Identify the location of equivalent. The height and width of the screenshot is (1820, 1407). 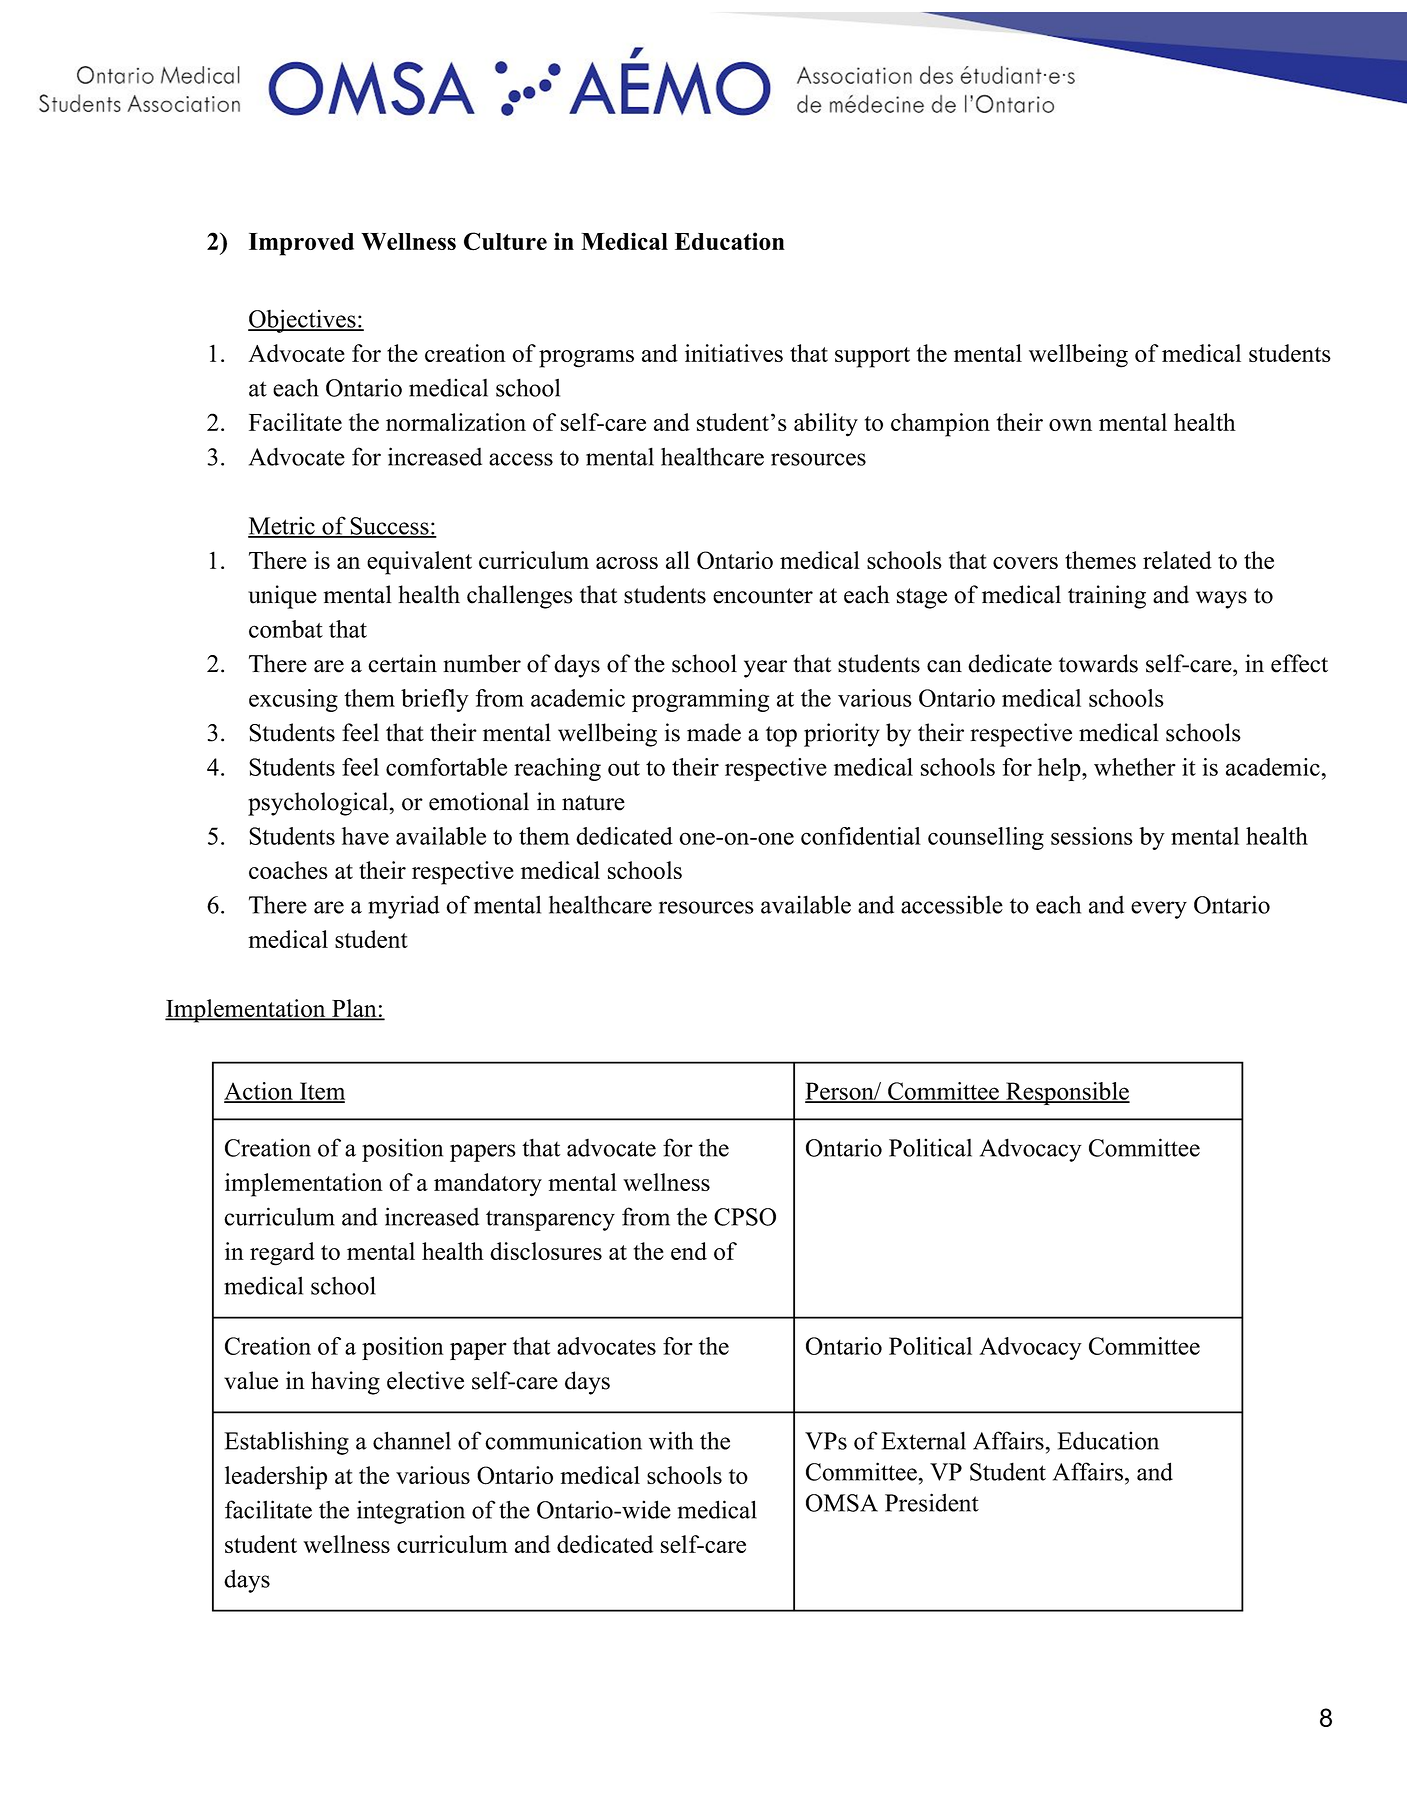
(419, 563).
